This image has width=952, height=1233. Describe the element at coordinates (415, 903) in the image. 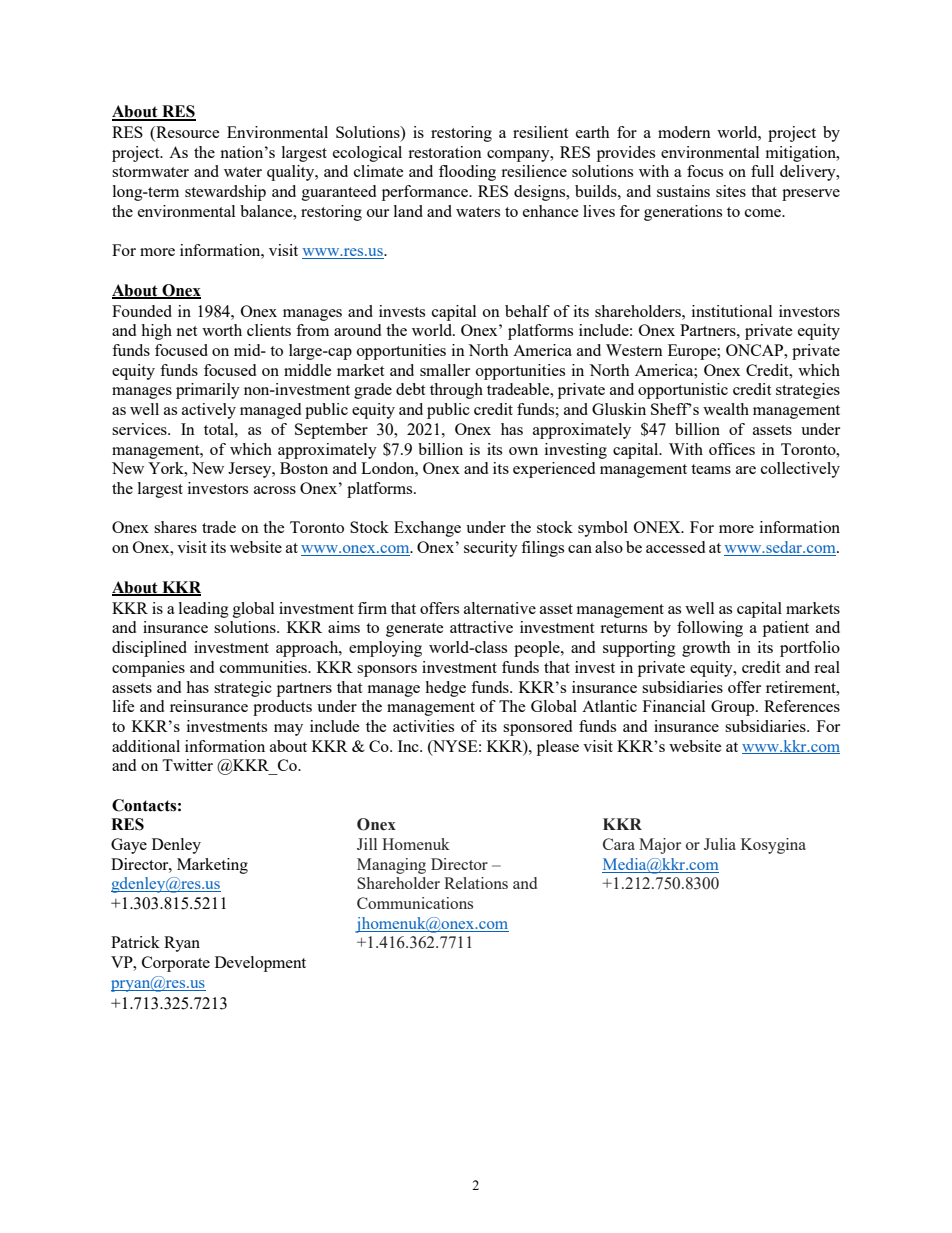

I see `Communications` at that location.
